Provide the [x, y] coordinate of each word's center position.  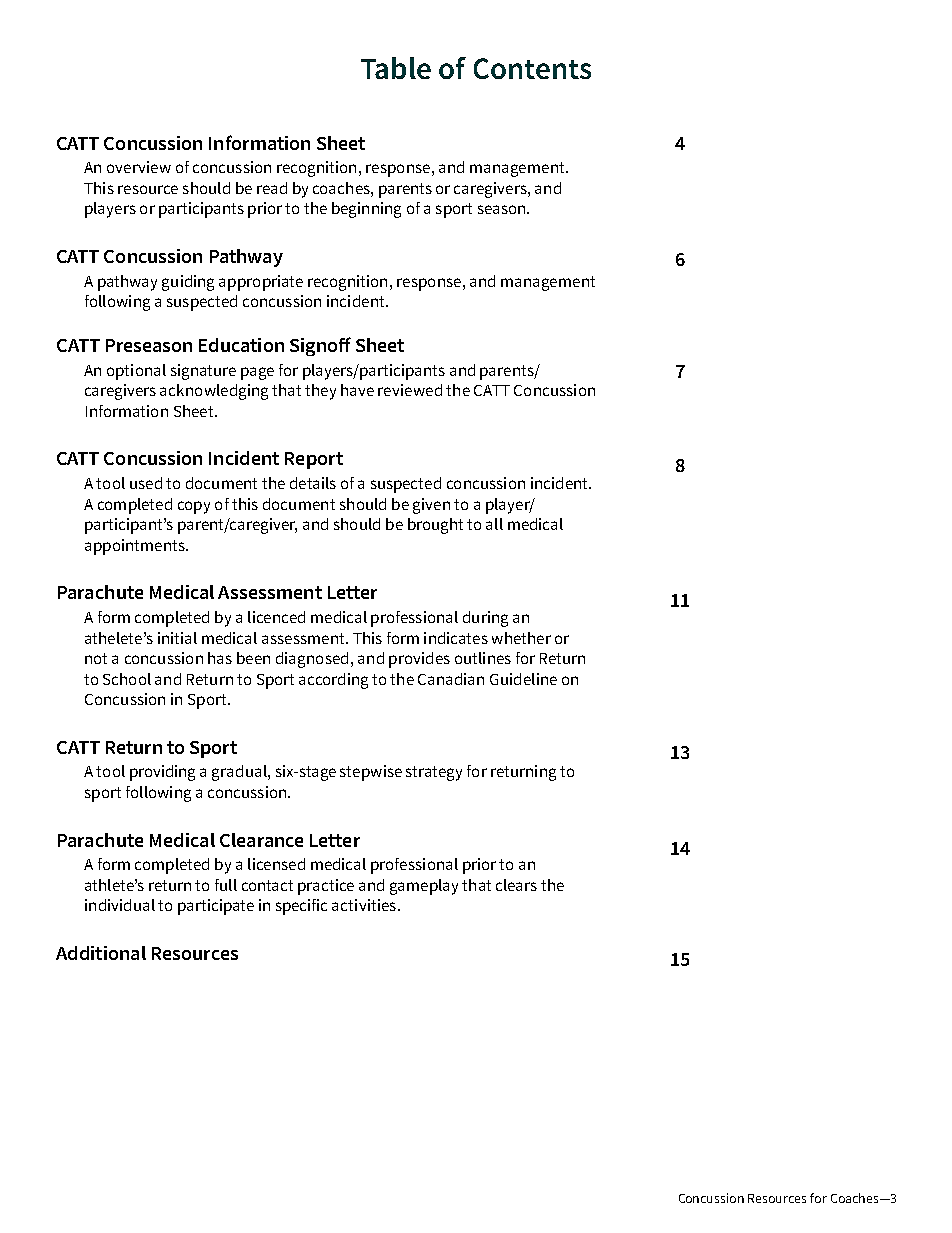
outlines [483, 658]
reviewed [410, 390]
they [320, 392]
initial [177, 638]
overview [139, 167]
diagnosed [312, 660]
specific [301, 907]
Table [396, 68]
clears [516, 885]
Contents [532, 68]
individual [120, 905]
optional [136, 372]
